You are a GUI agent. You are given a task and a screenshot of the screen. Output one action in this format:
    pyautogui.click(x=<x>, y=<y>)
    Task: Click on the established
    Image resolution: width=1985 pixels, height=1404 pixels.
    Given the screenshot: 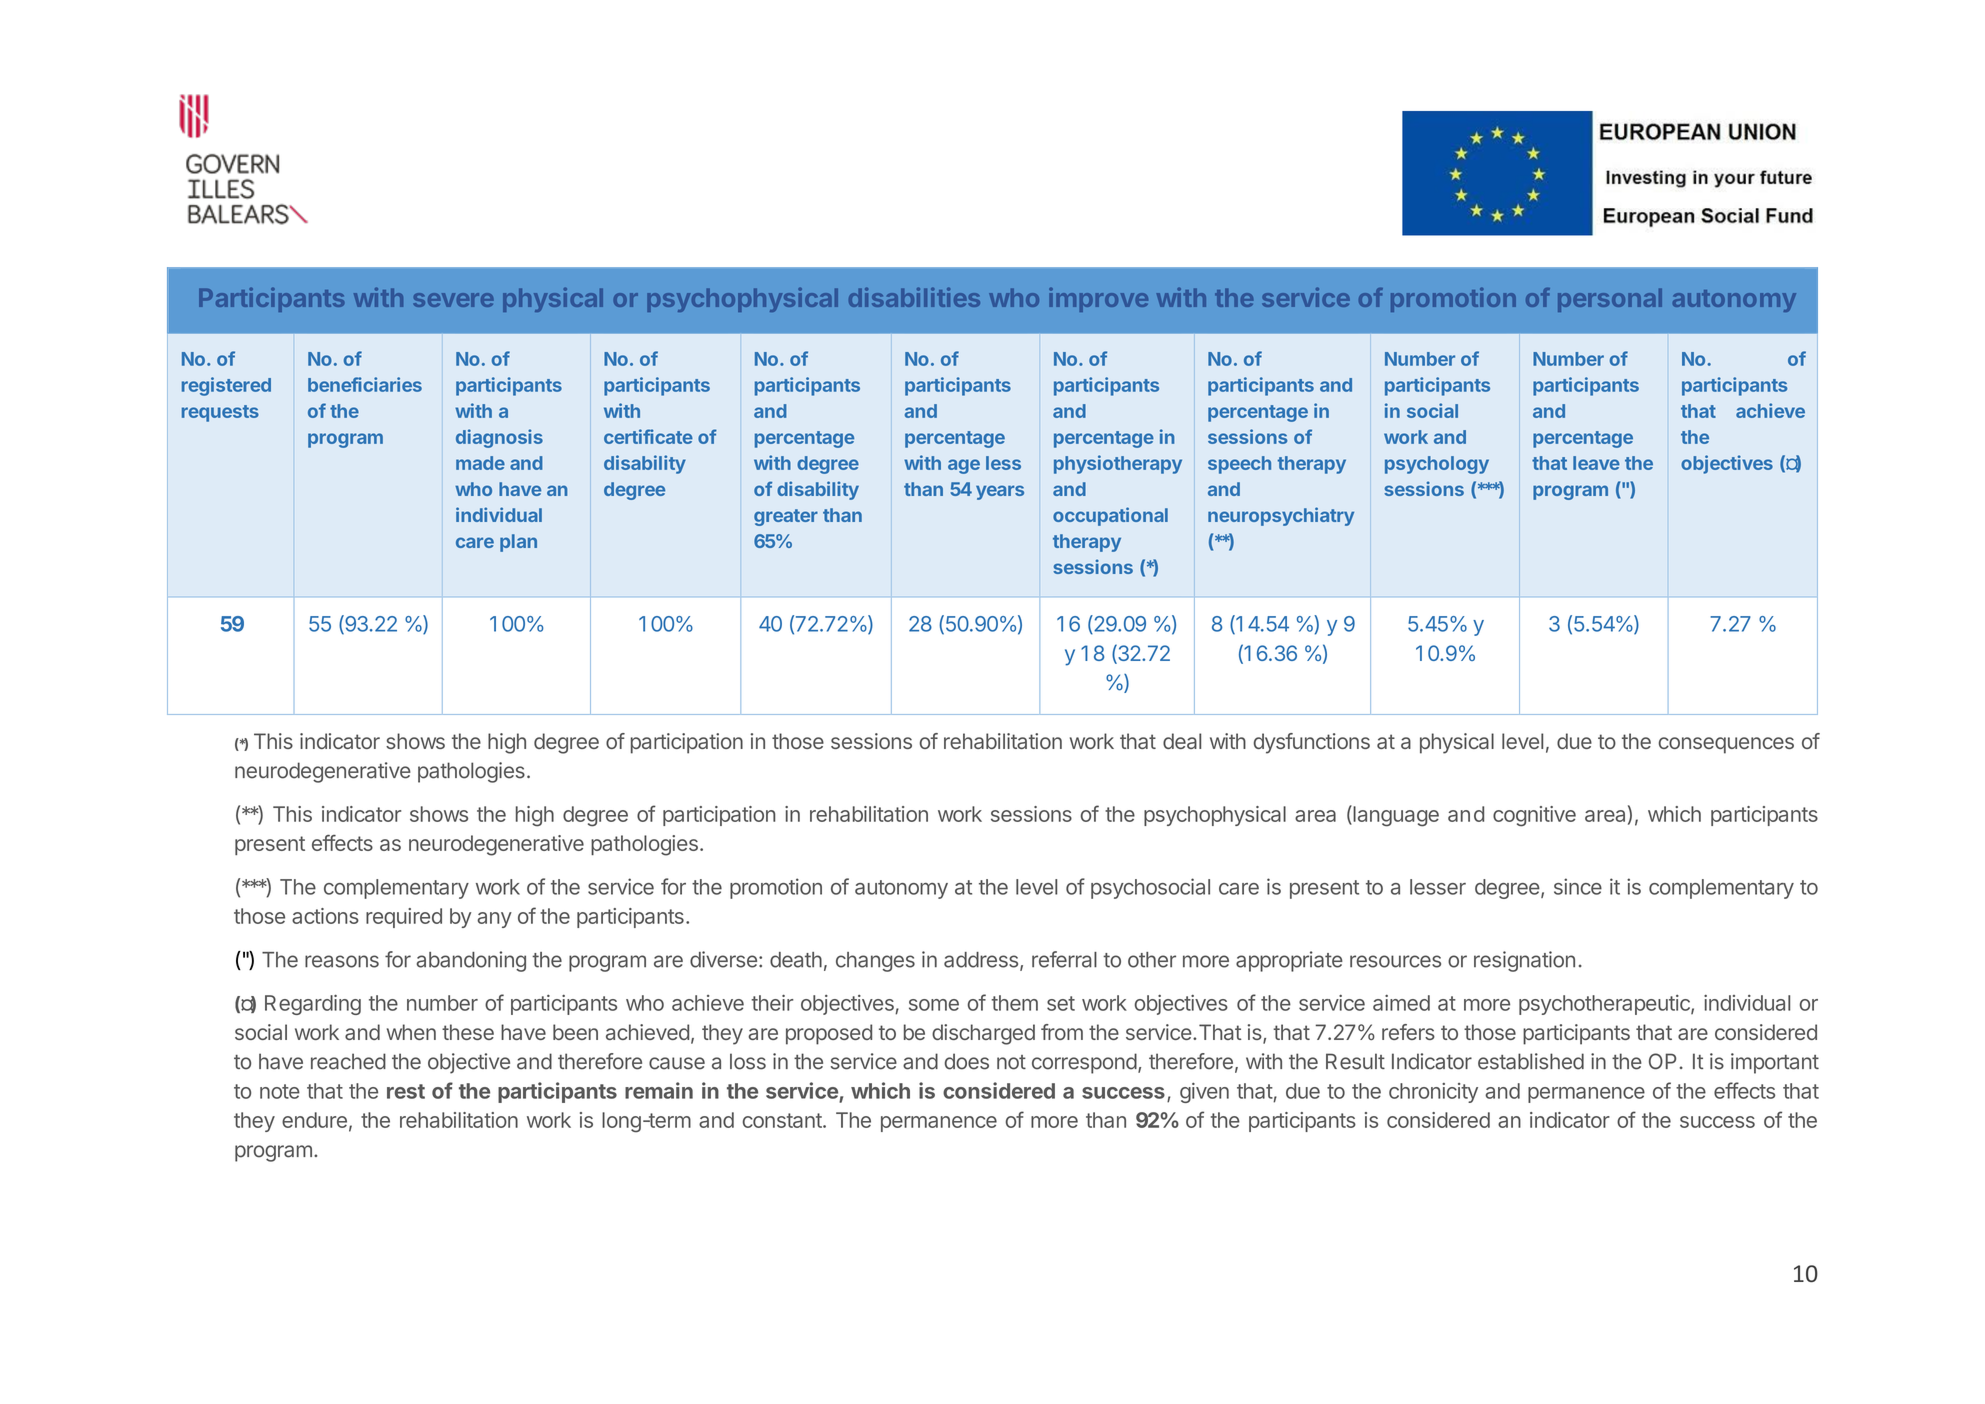 What is the action you would take?
    pyautogui.click(x=1531, y=1061)
